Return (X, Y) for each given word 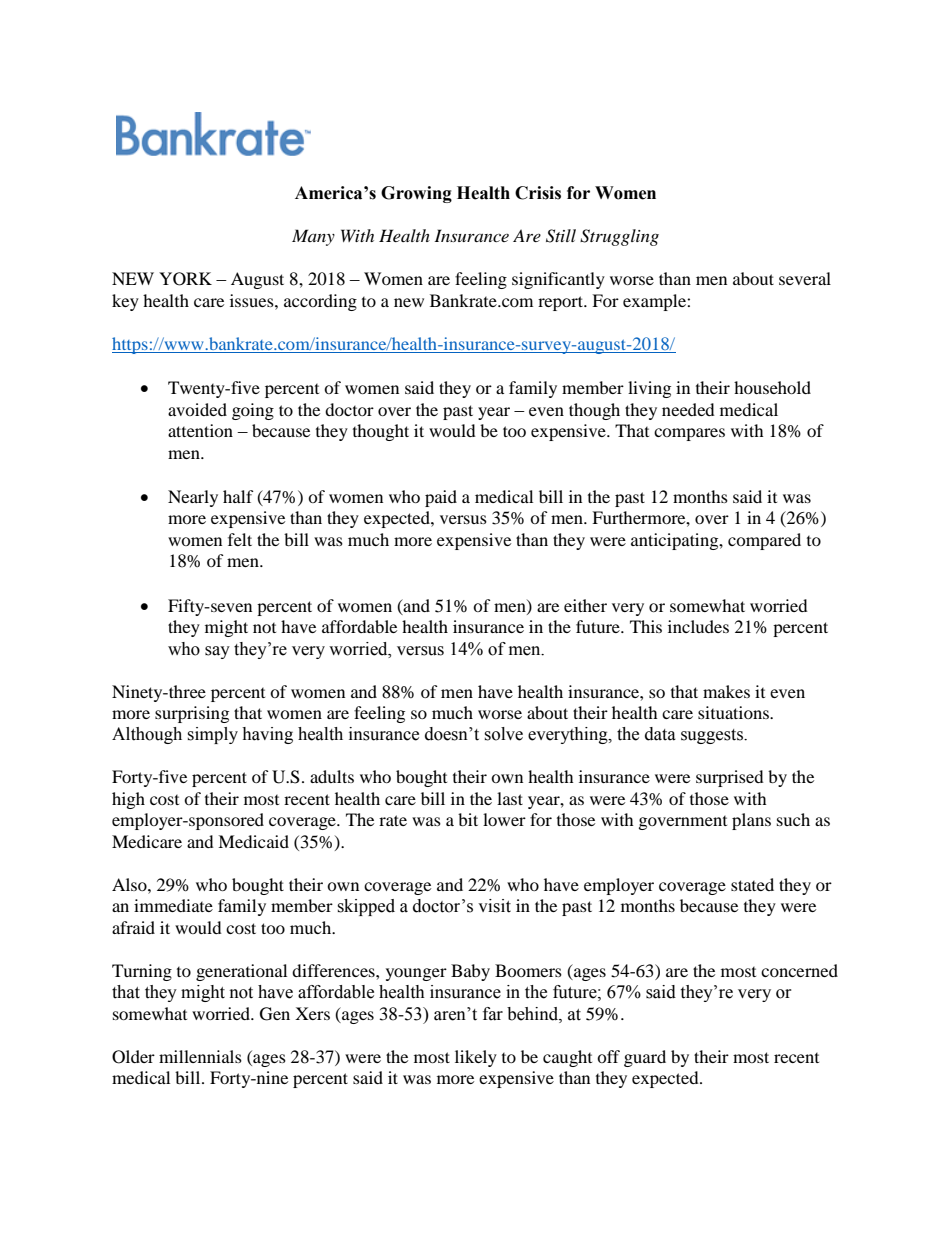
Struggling (619, 237)
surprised (730, 778)
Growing (416, 194)
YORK (185, 279)
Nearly (193, 498)
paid (441, 498)
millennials (200, 1056)
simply (212, 735)
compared (764, 541)
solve (503, 734)
